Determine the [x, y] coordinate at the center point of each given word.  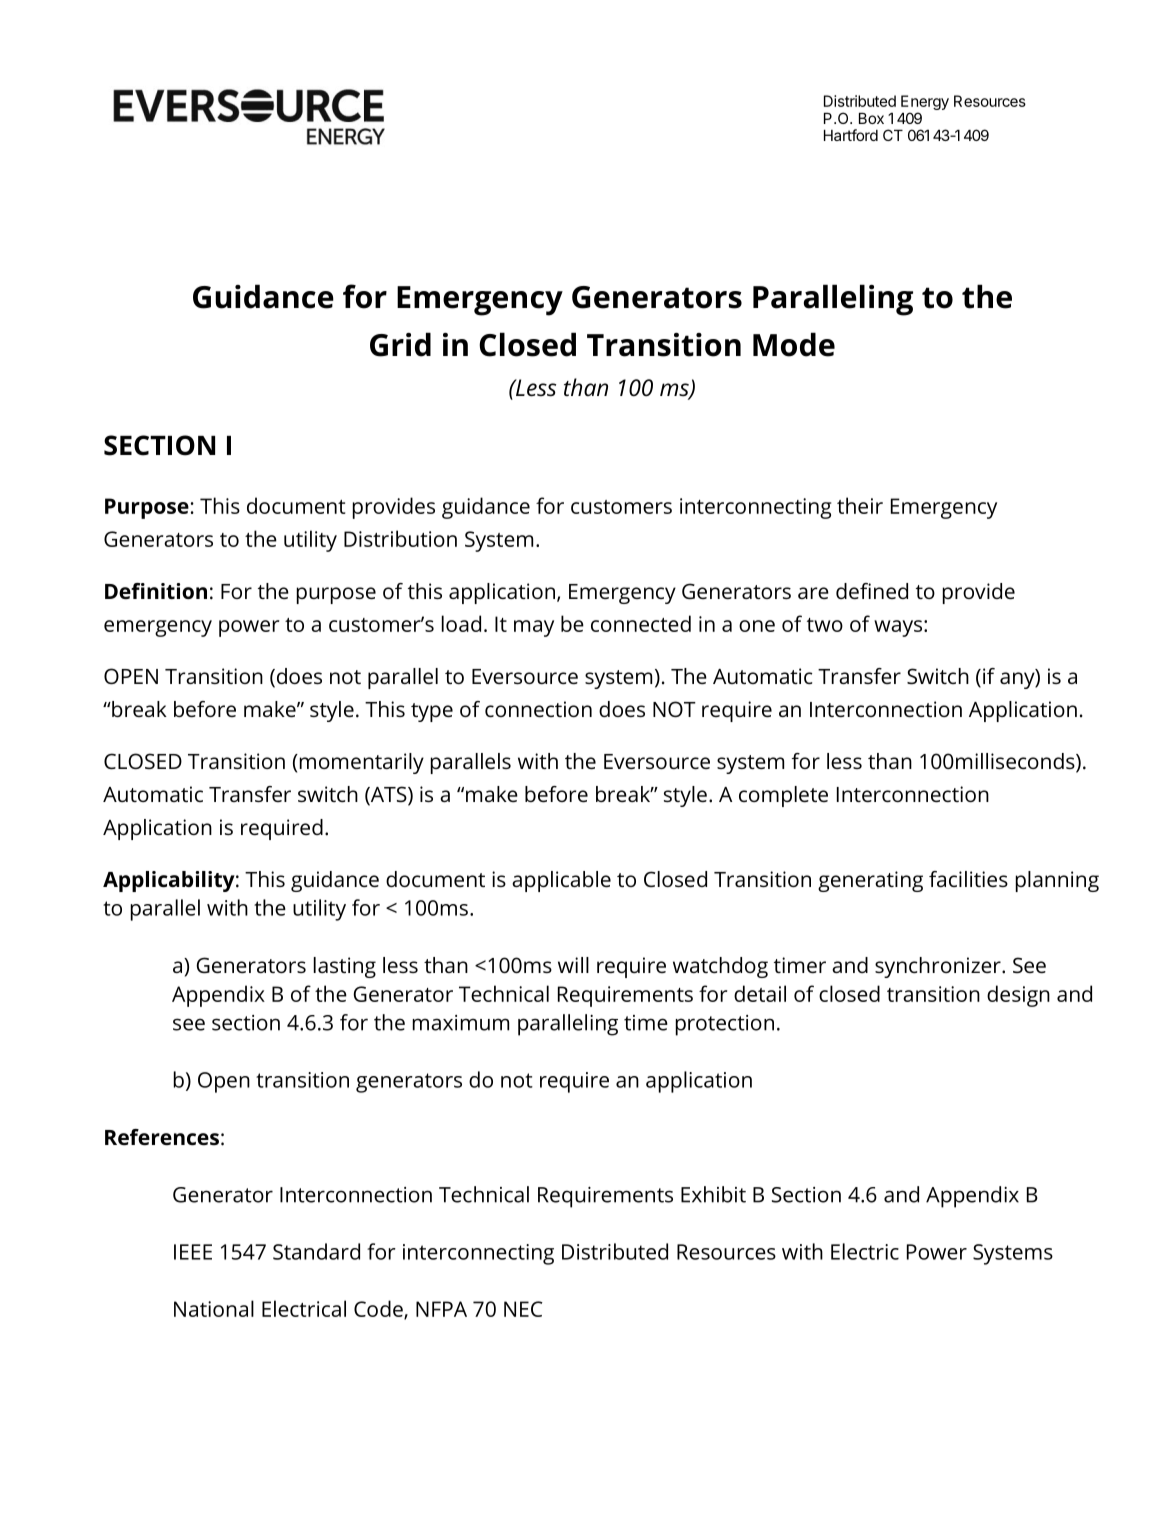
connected [641, 623]
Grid [400, 344]
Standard [316, 1251]
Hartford [851, 135]
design [1018, 996]
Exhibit [713, 1194]
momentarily [360, 763]
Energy [925, 104]
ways [898, 628]
